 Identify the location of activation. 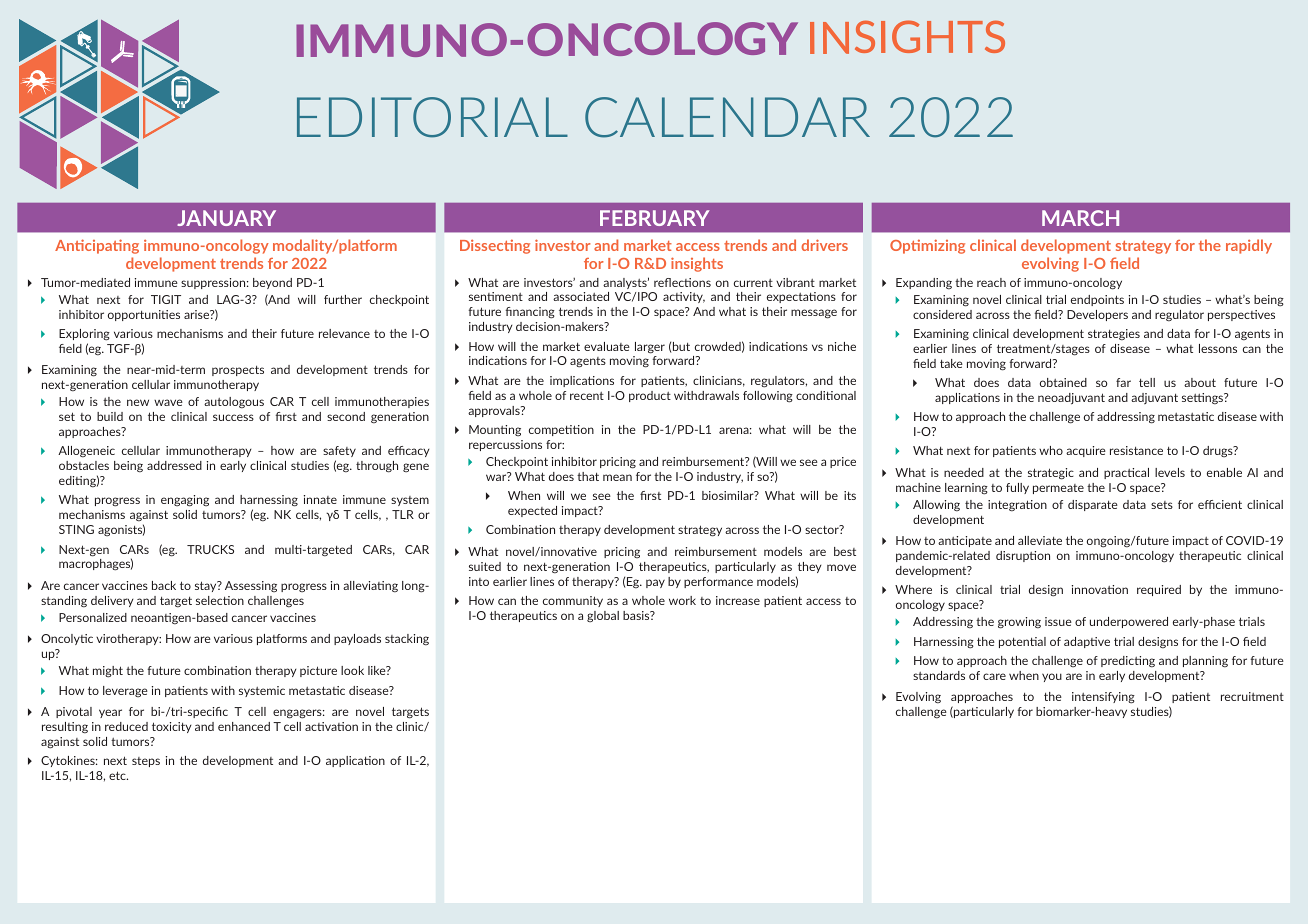
(331, 726).
